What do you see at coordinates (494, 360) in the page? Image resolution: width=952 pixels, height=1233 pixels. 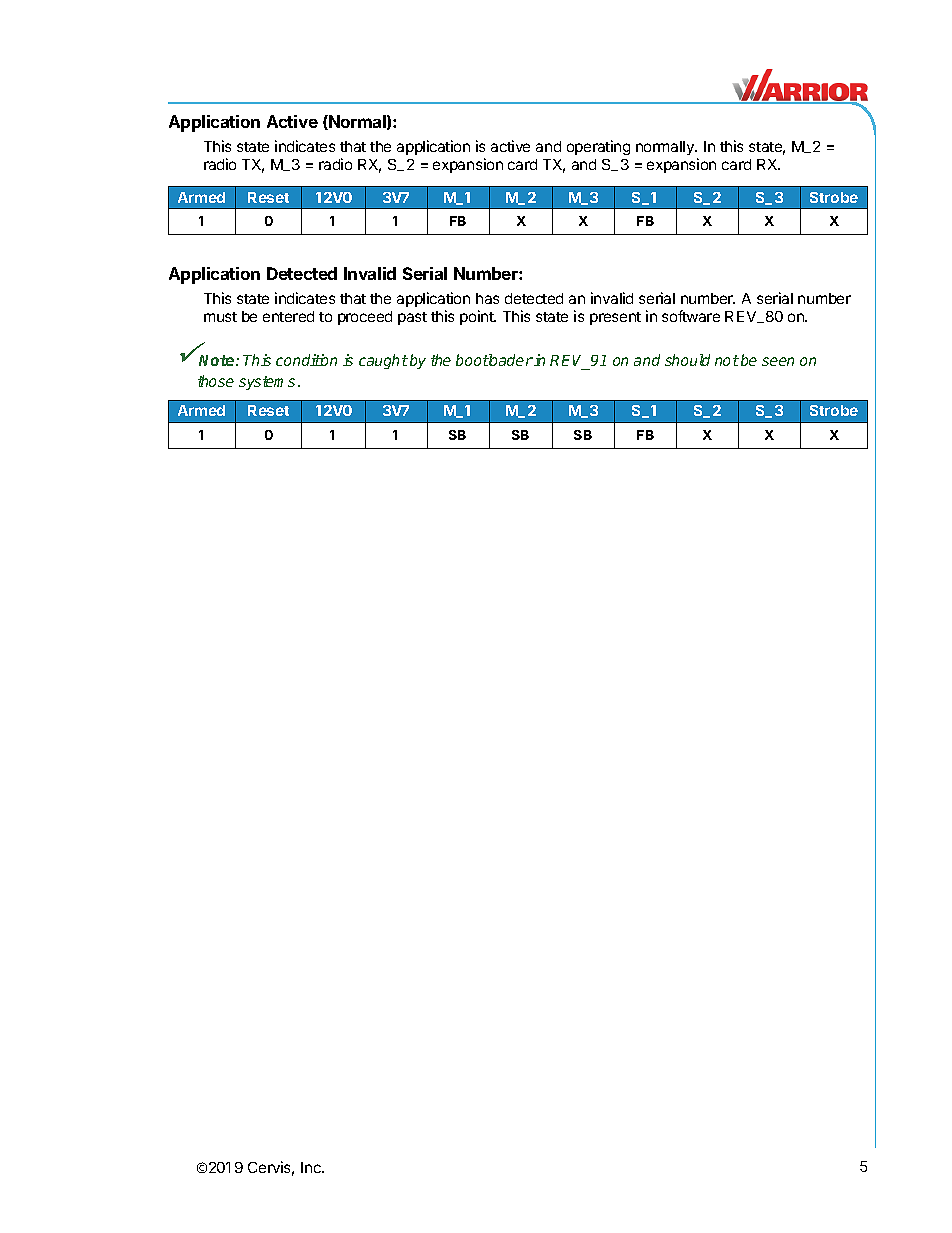 I see `bootloader` at bounding box center [494, 360].
